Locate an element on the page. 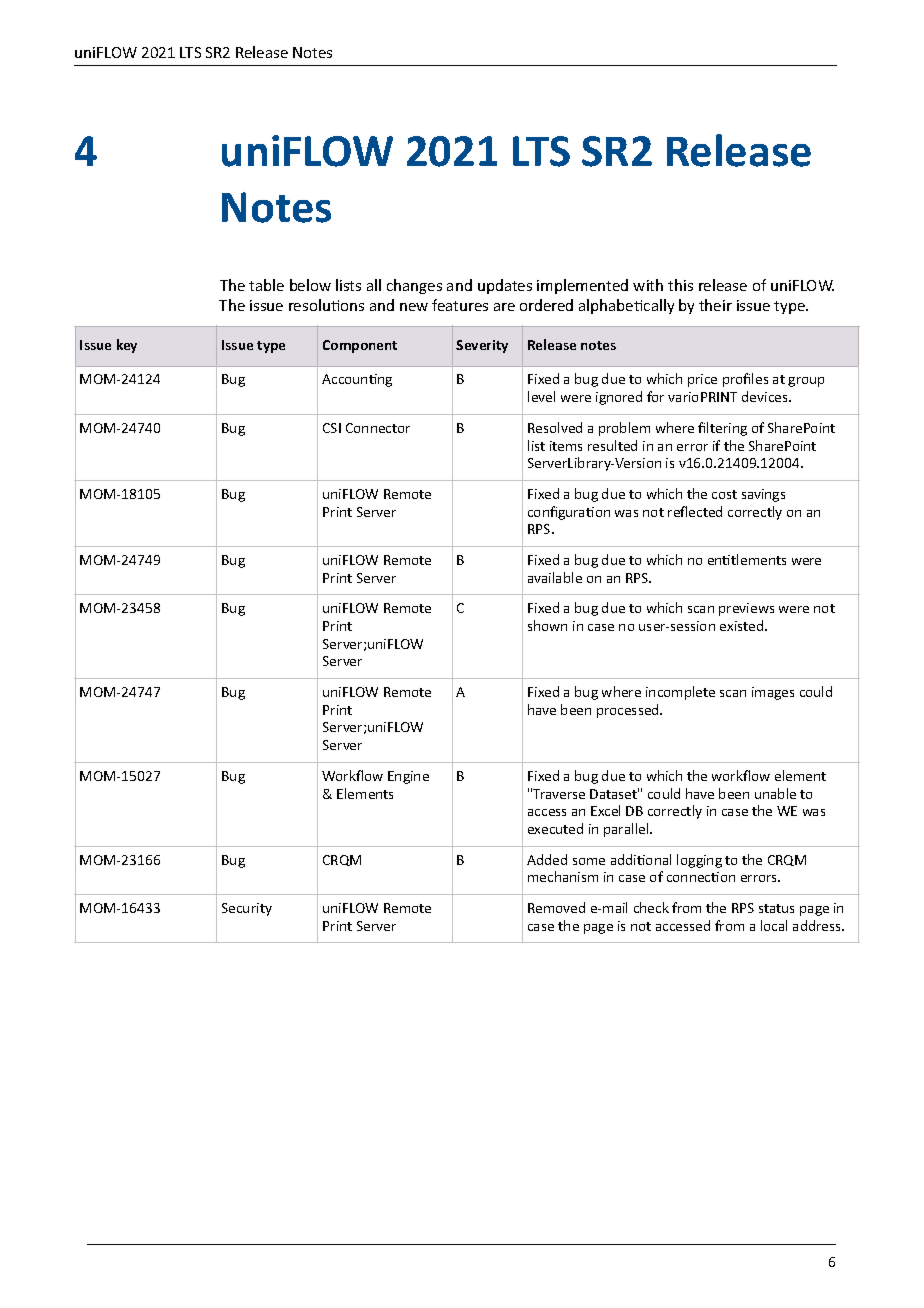 This page has height=1308, width=924. previews is located at coordinates (746, 609).
